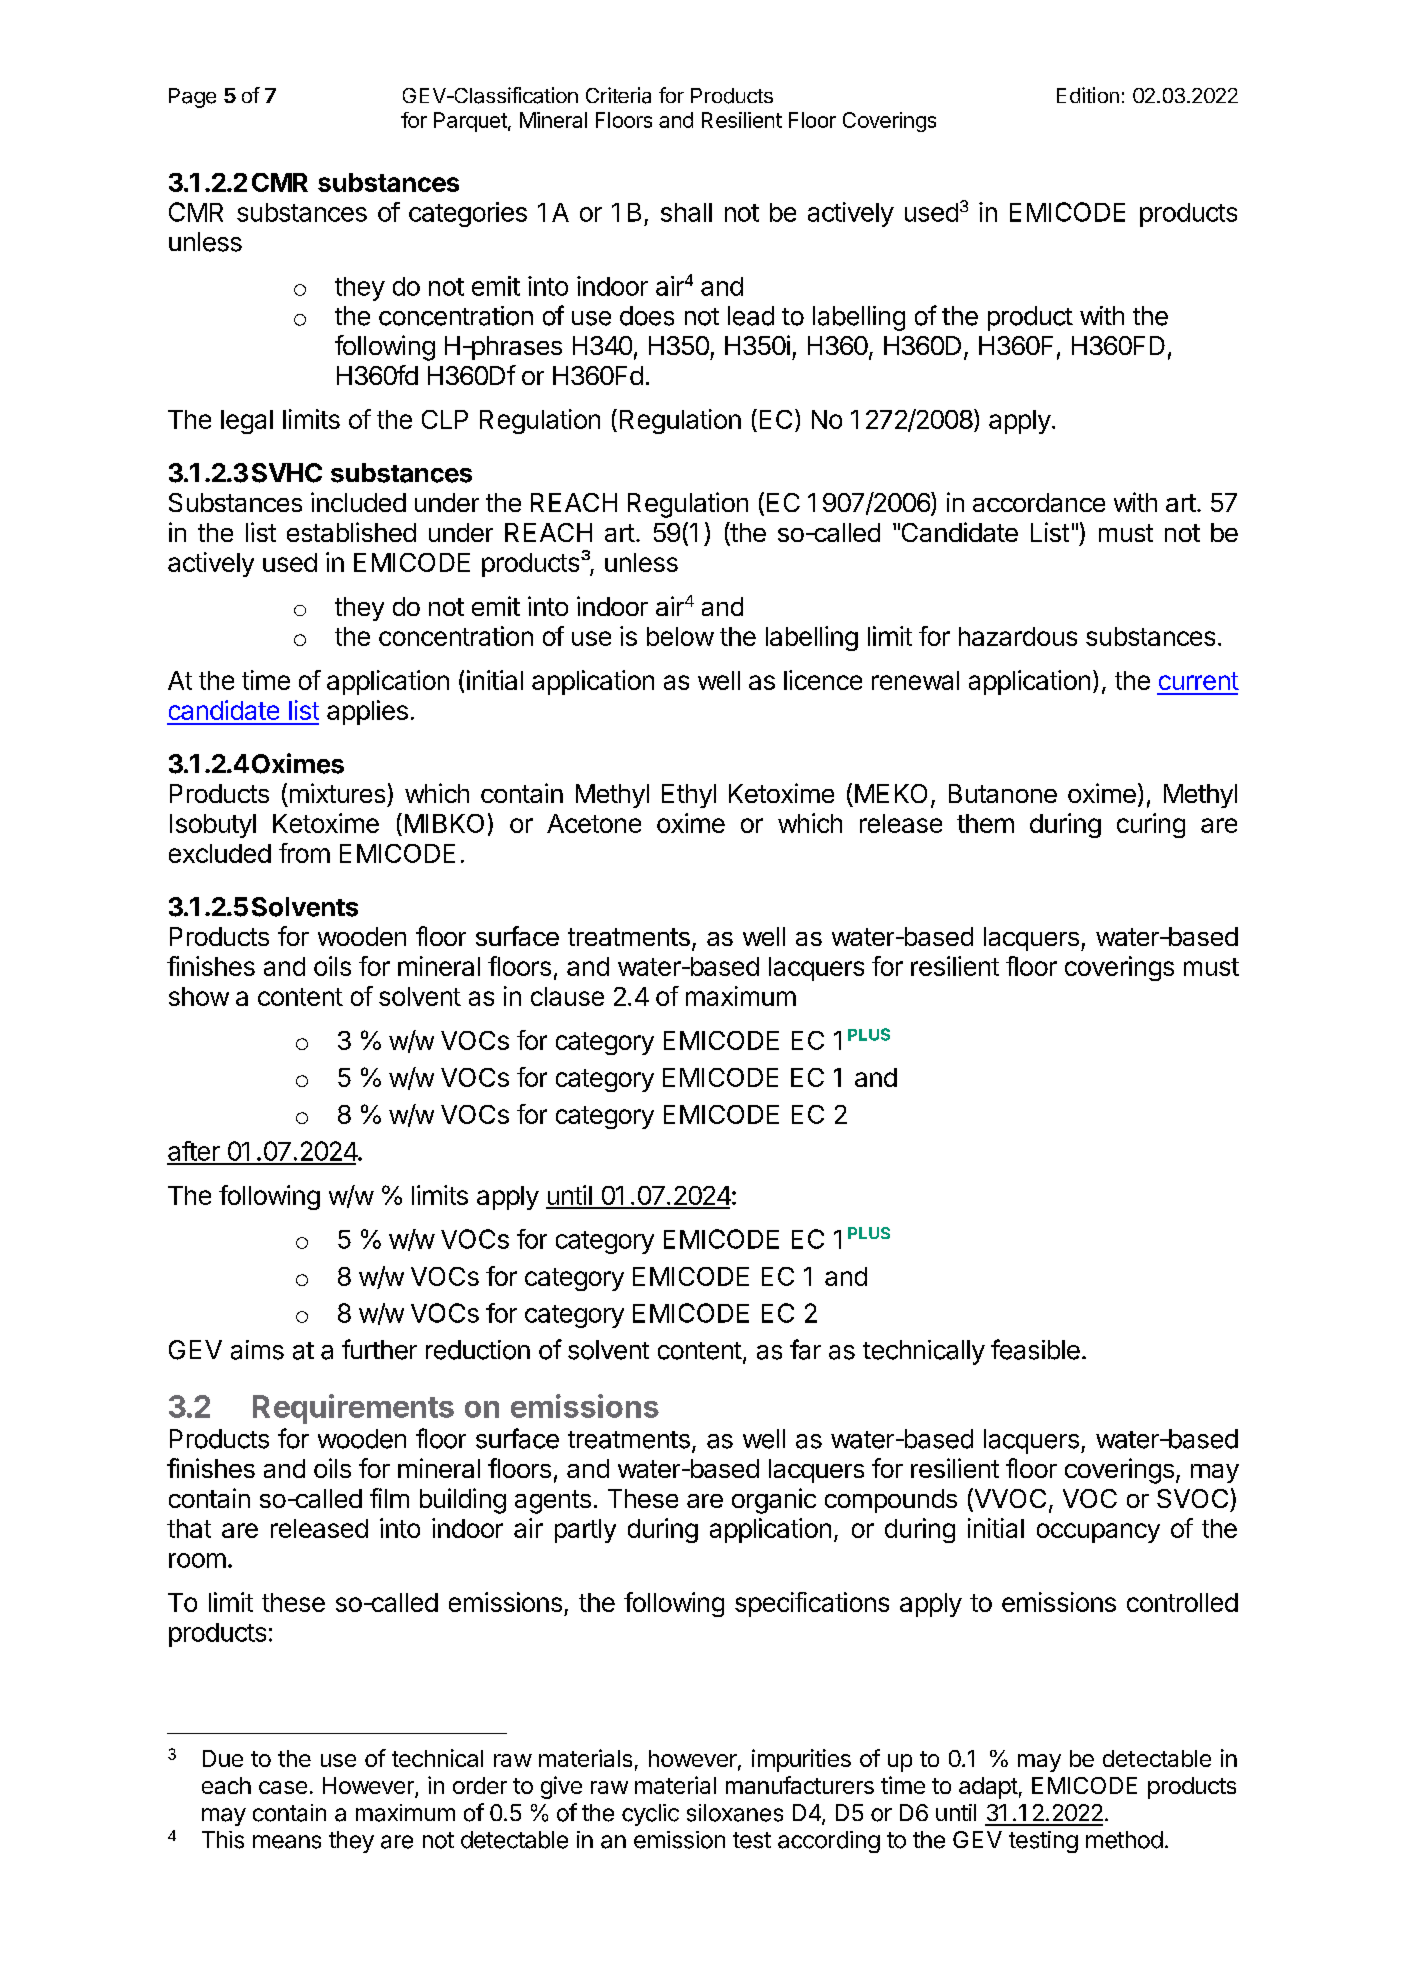 Image resolution: width=1405 pixels, height=1987 pixels. Describe the element at coordinates (353, 1409) in the screenshot. I see `Requirements` at that location.
